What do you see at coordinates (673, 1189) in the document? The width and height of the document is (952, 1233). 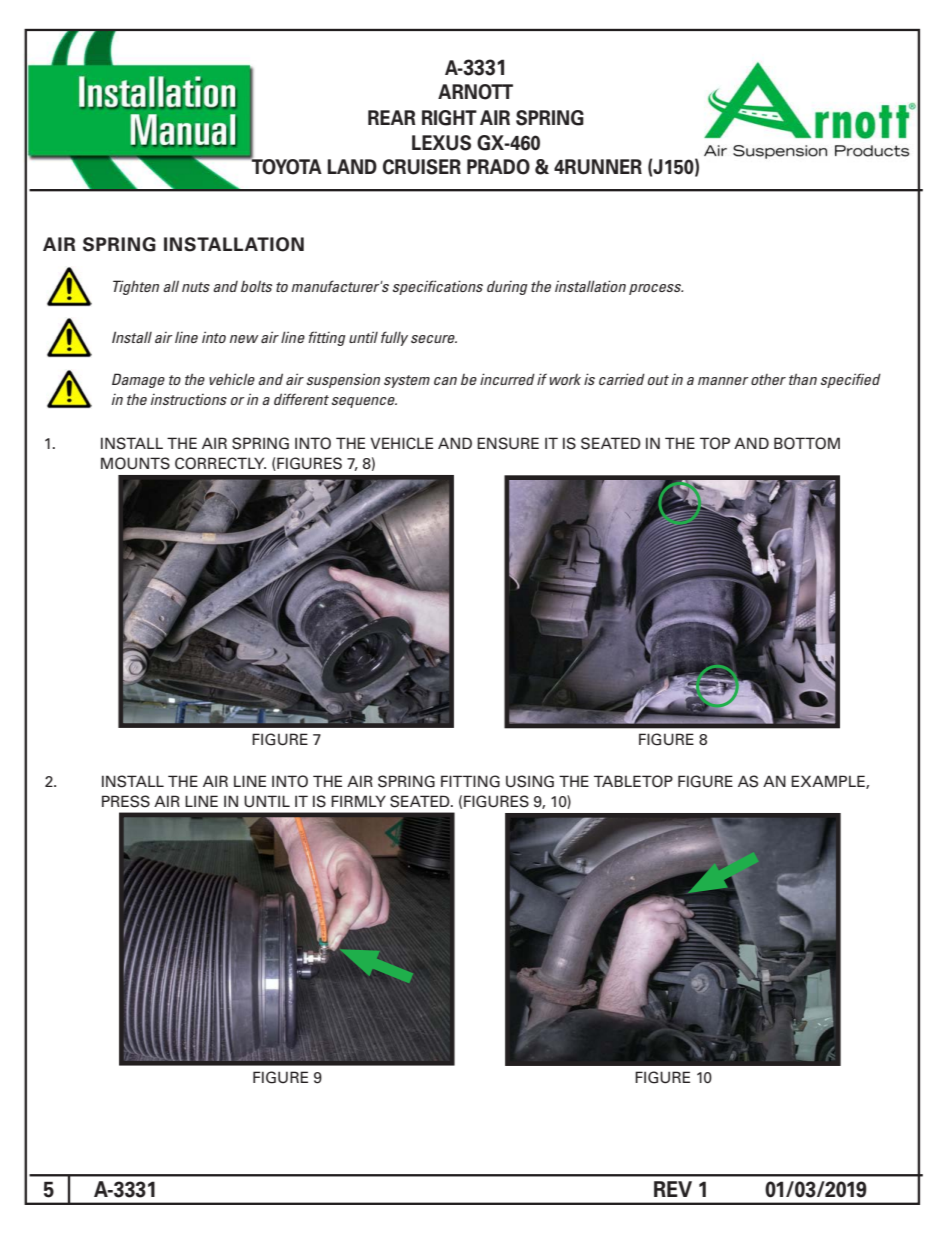 I see `REV` at bounding box center [673, 1189].
